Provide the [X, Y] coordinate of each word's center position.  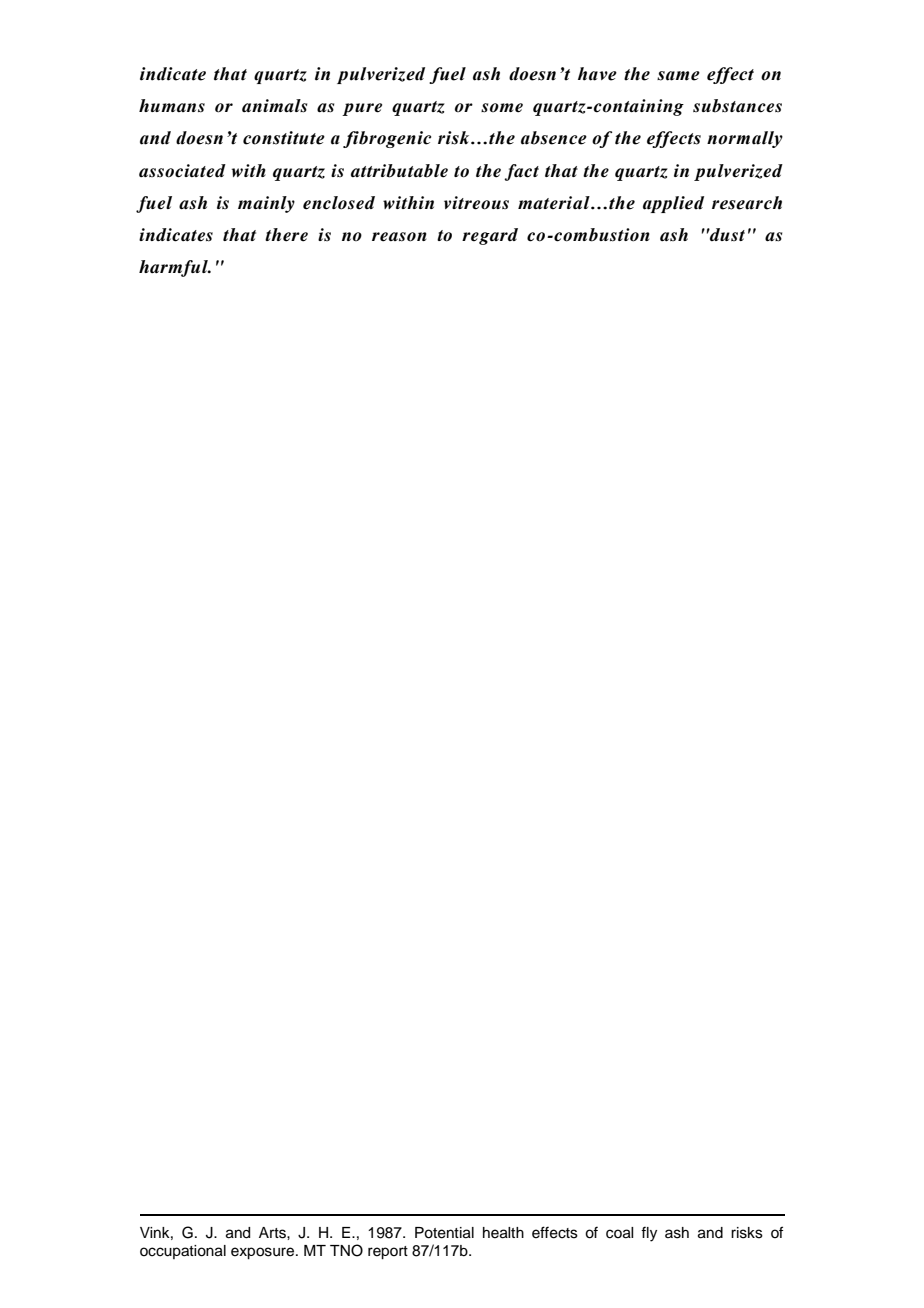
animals [274, 106]
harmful [174, 268]
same [678, 76]
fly [649, 1234]
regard [490, 236]
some [502, 108]
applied [673, 204]
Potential [444, 1233]
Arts [273, 1233]
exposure [264, 1253]
